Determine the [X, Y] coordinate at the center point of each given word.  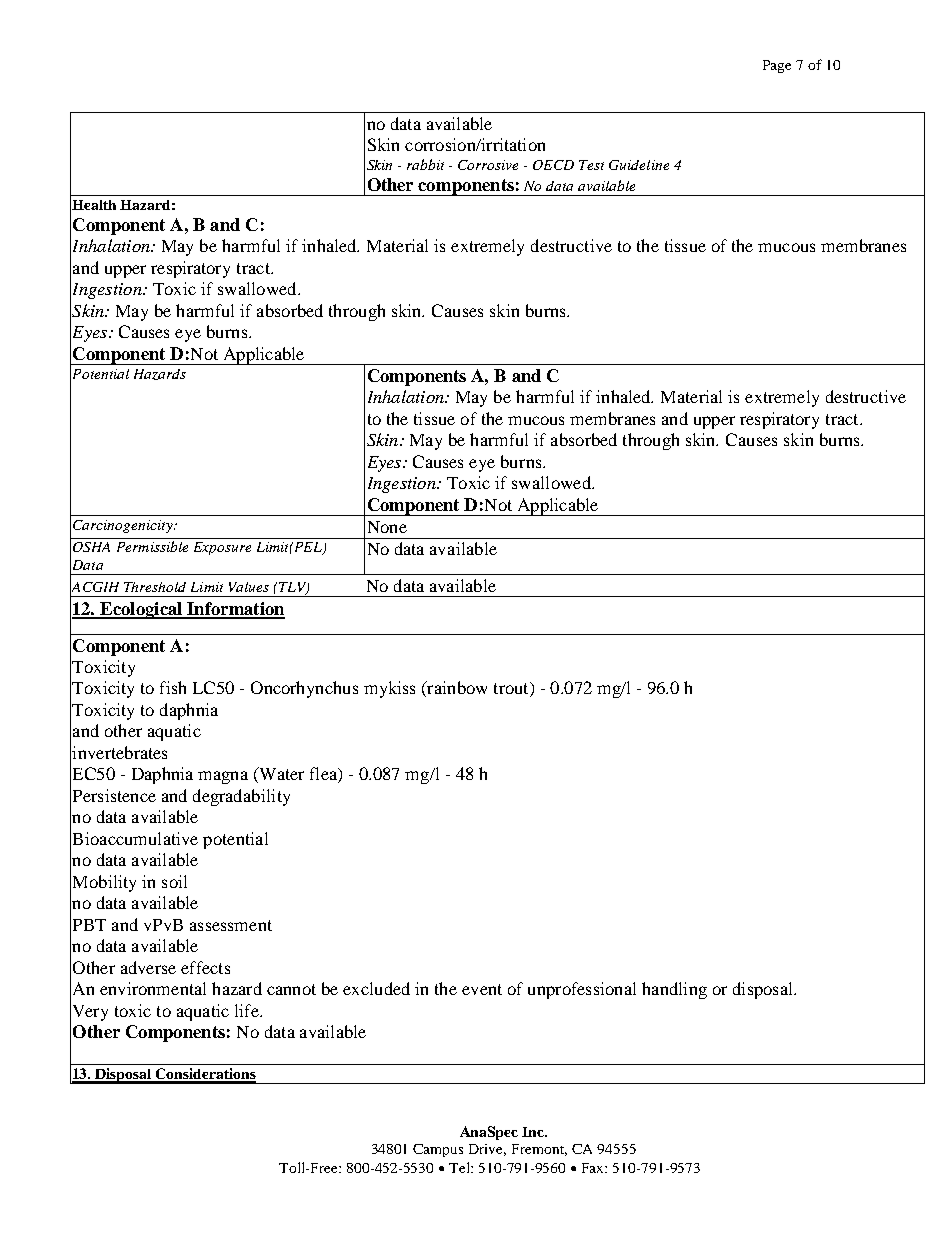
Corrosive [488, 165]
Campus [438, 1150]
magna [223, 777]
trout [512, 689]
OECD [553, 165]
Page [777, 66]
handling [674, 990]
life [248, 1010]
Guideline [639, 165]
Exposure [222, 548]
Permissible [152, 546]
